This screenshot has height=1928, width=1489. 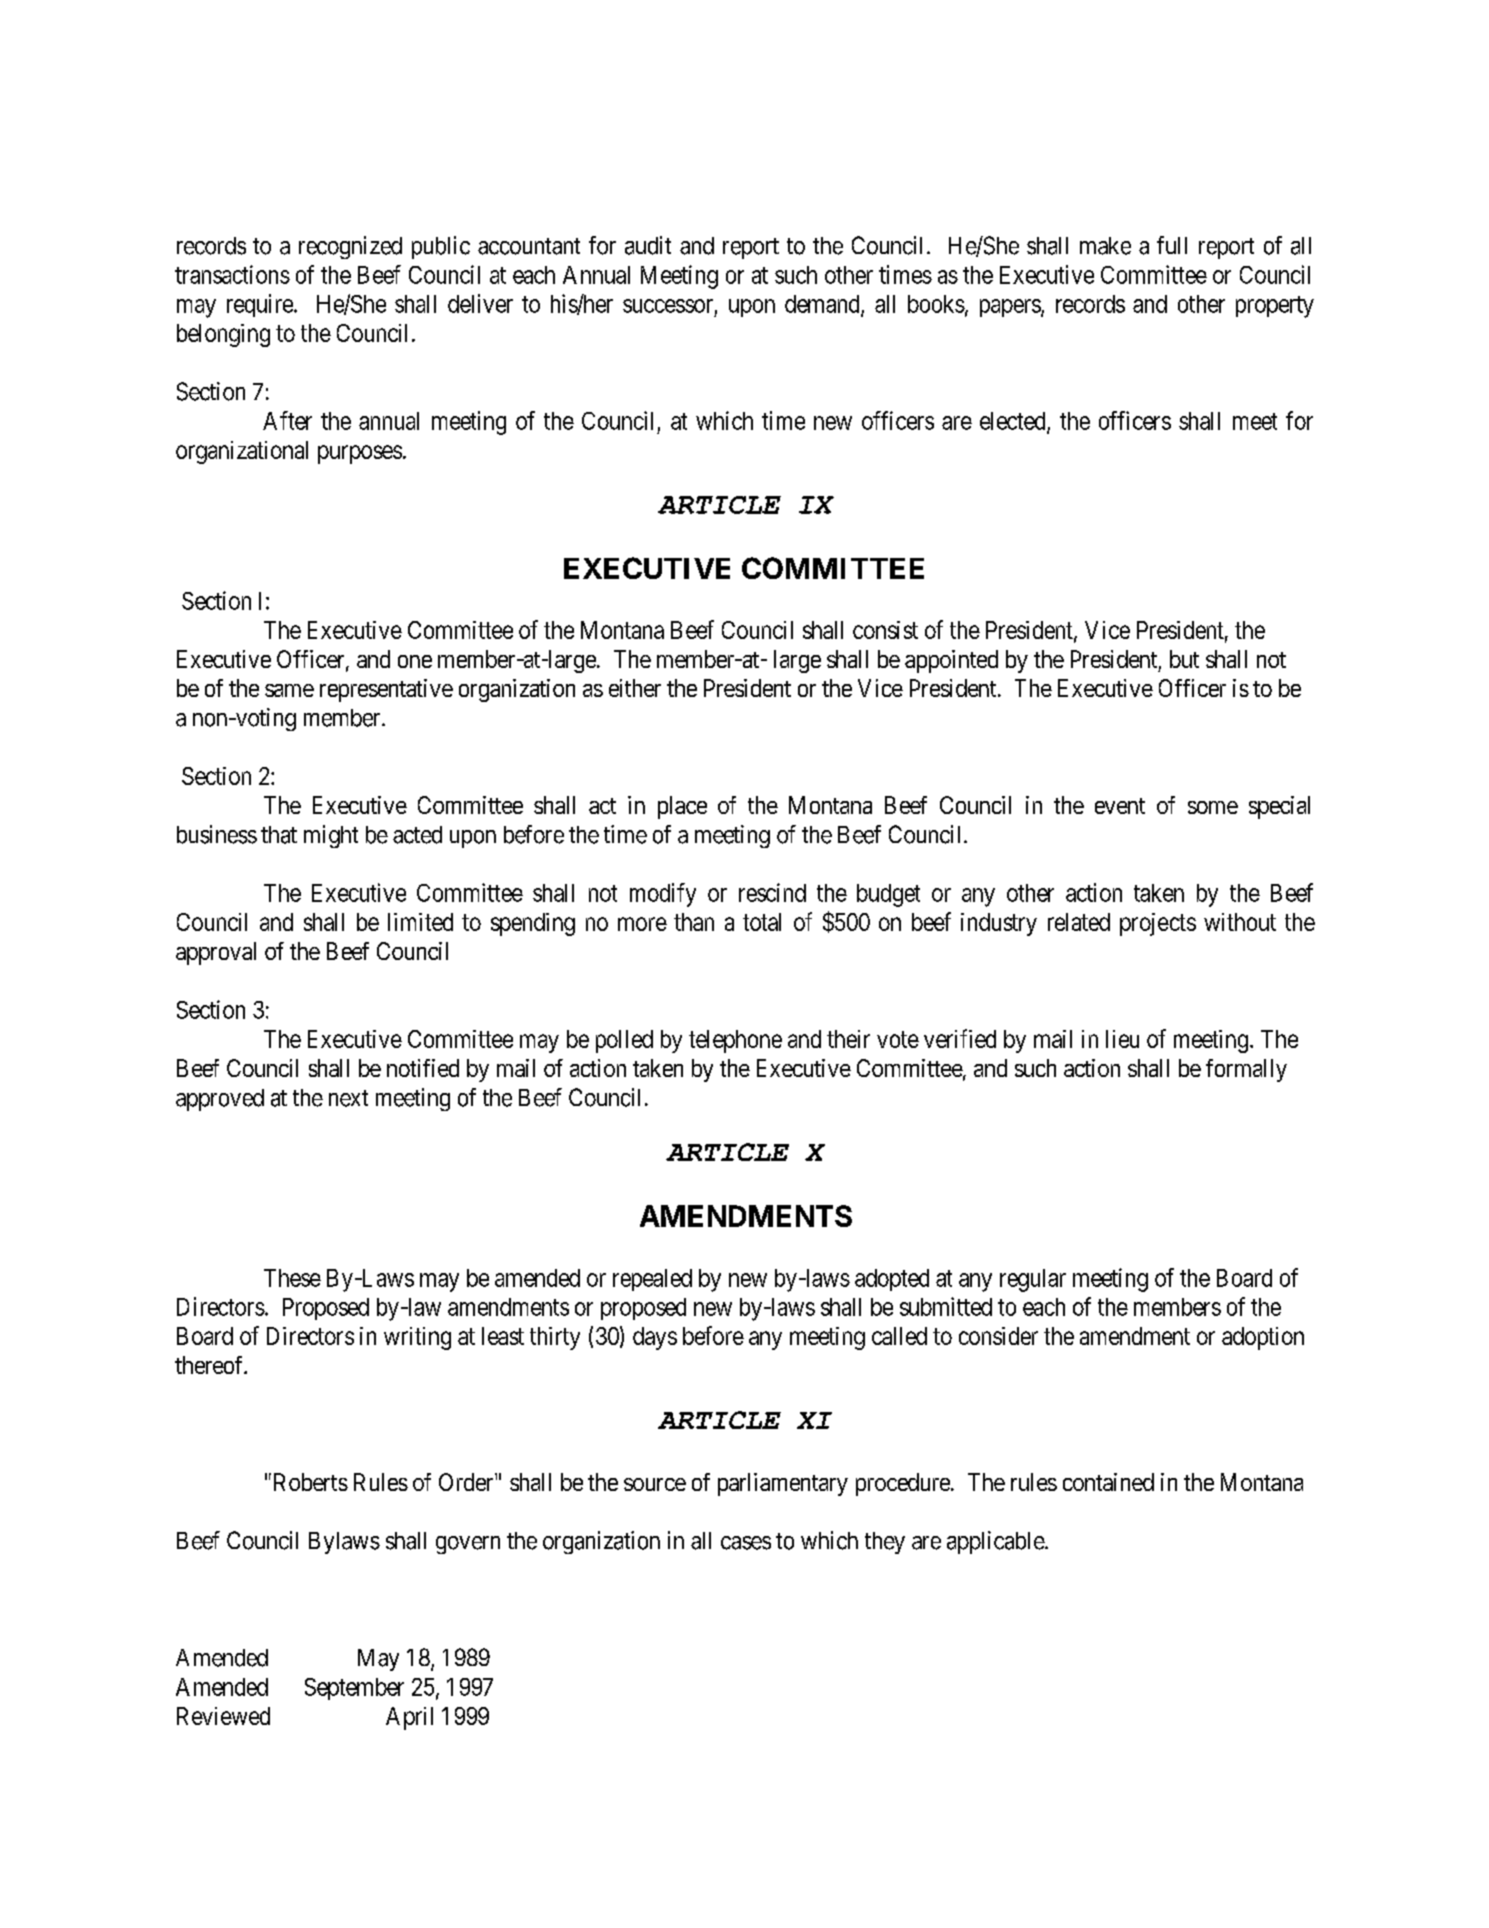 I want to click on representative, so click(x=386, y=690).
